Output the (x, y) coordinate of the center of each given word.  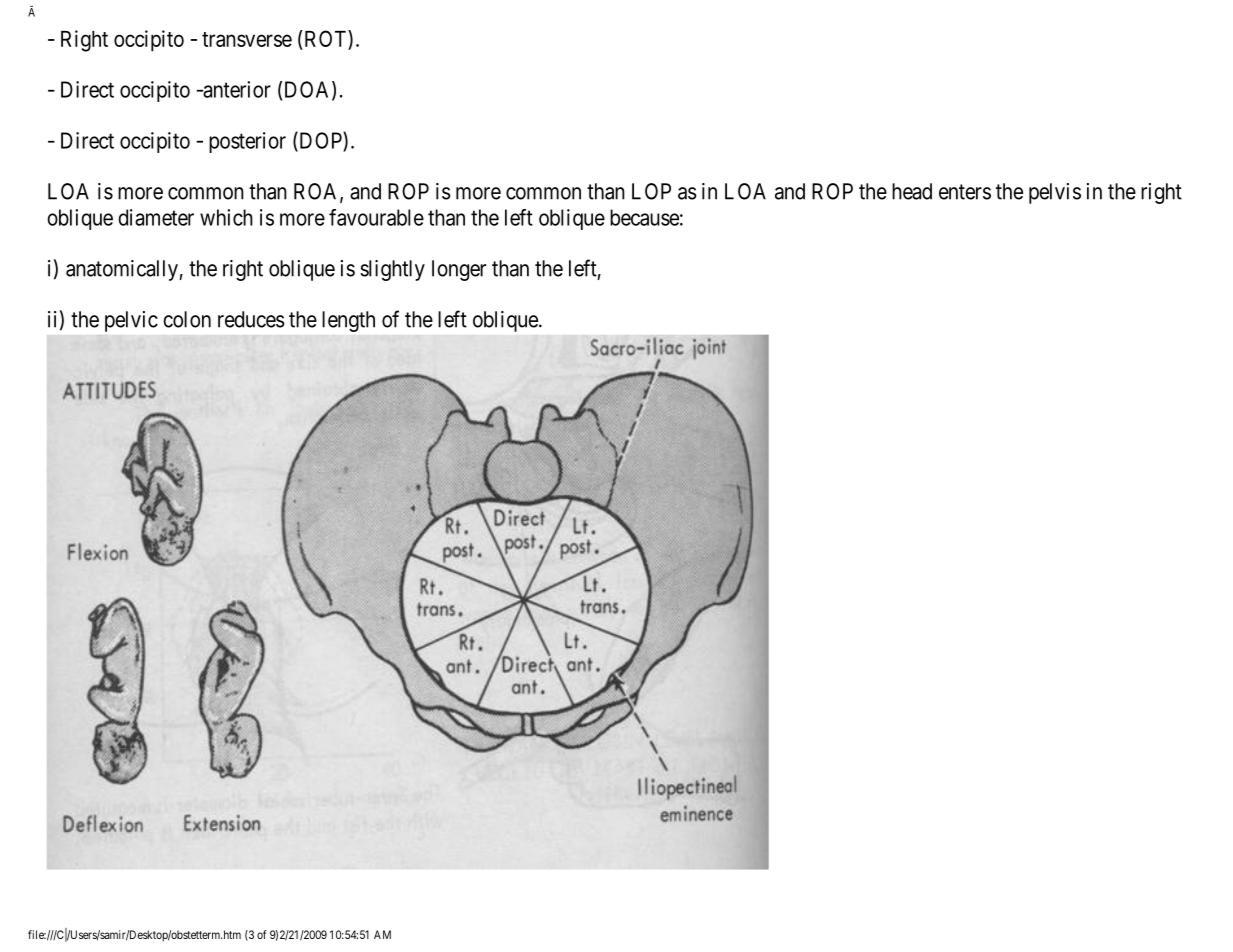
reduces (251, 319)
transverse (247, 39)
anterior (236, 89)
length (348, 321)
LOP (651, 191)
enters (965, 192)
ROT (325, 40)
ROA (317, 192)
